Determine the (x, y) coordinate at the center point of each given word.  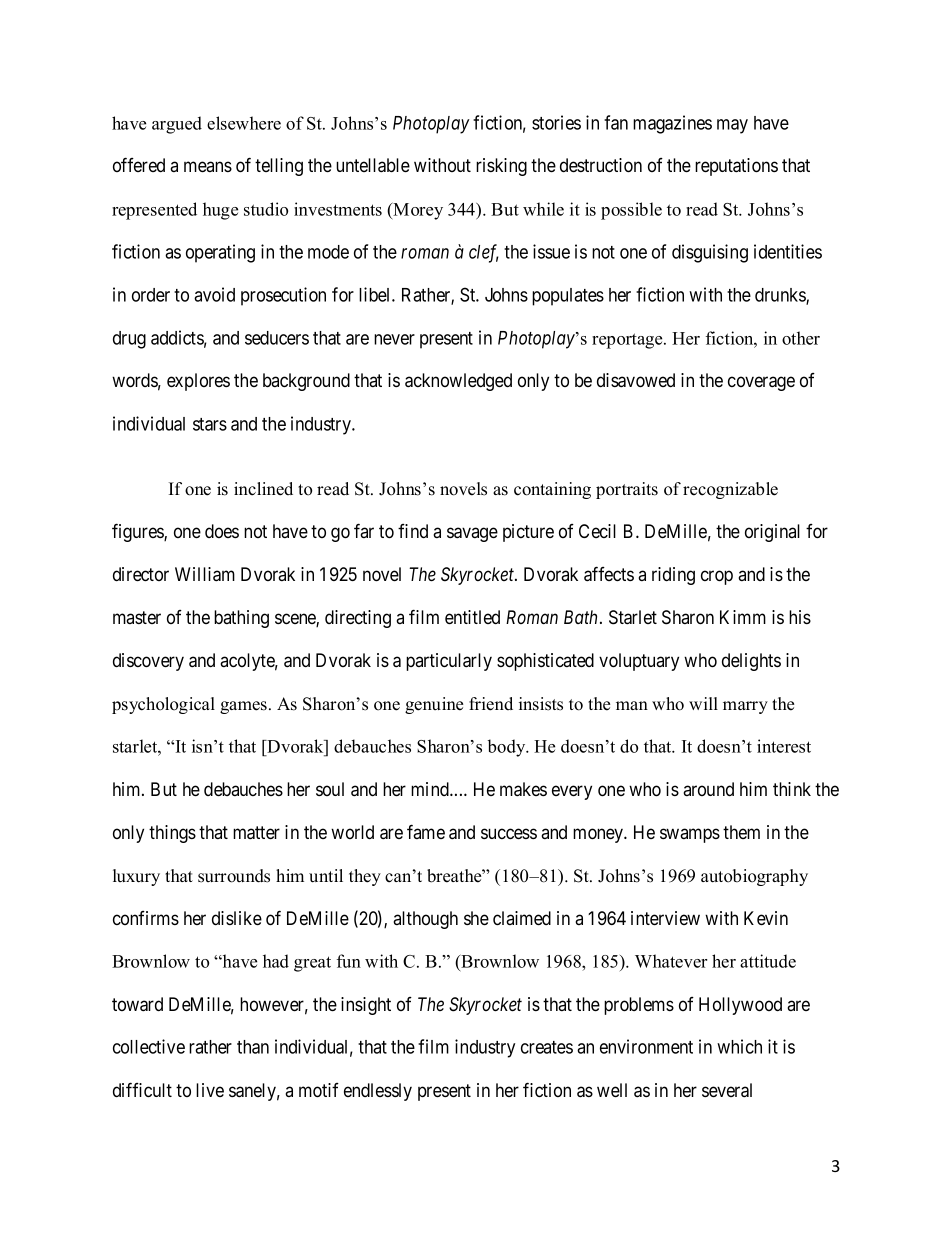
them (741, 832)
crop (717, 577)
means (208, 166)
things (172, 834)
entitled (472, 617)
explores (198, 382)
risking (501, 167)
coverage (761, 383)
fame (426, 831)
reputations (736, 167)
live (210, 1090)
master (137, 617)
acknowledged (458, 382)
